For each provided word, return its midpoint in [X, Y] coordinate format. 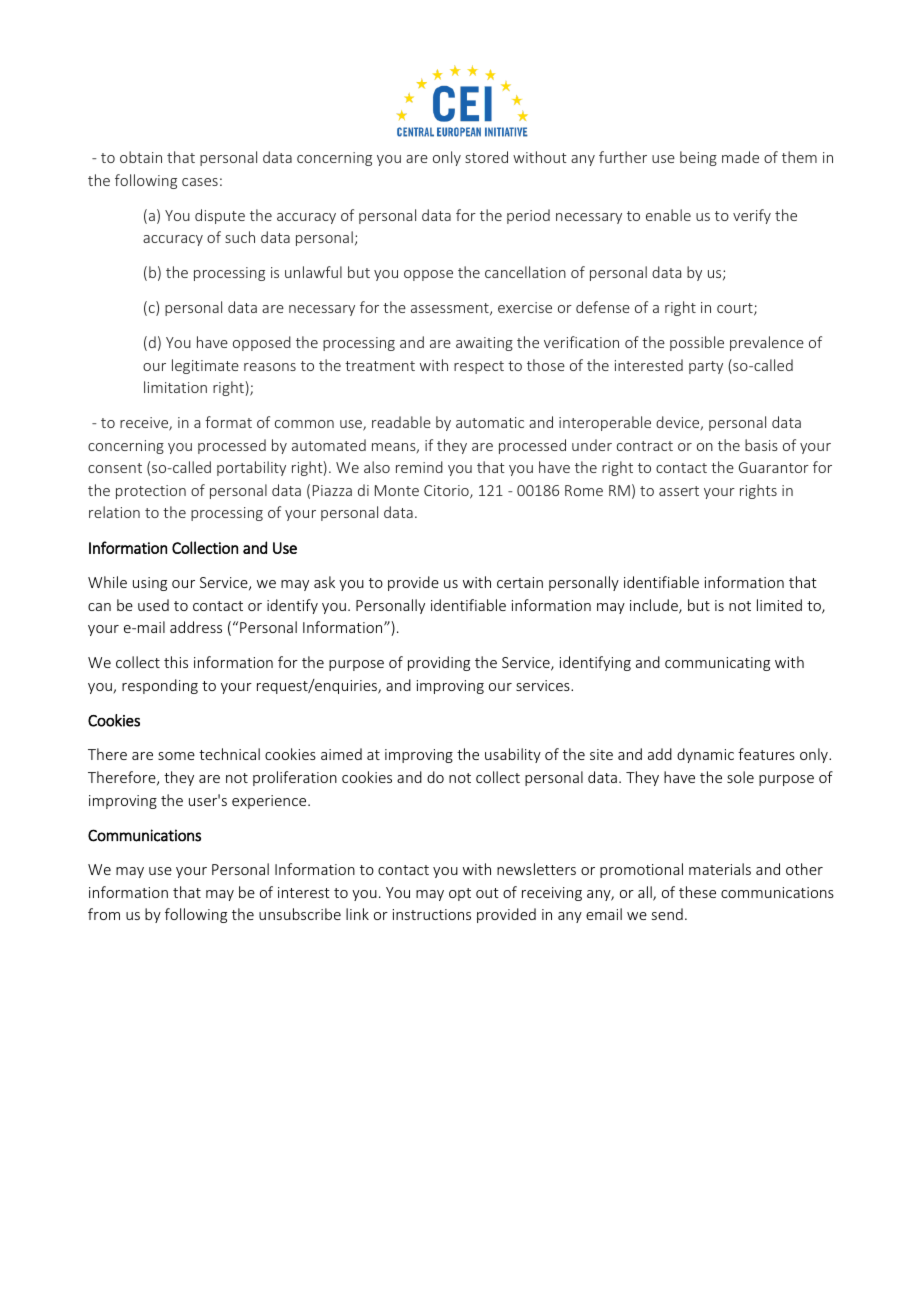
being [698, 158]
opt [460, 894]
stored [486, 157]
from [104, 914]
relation [114, 512]
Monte [397, 490]
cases [200, 182]
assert [679, 491]
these [697, 892]
